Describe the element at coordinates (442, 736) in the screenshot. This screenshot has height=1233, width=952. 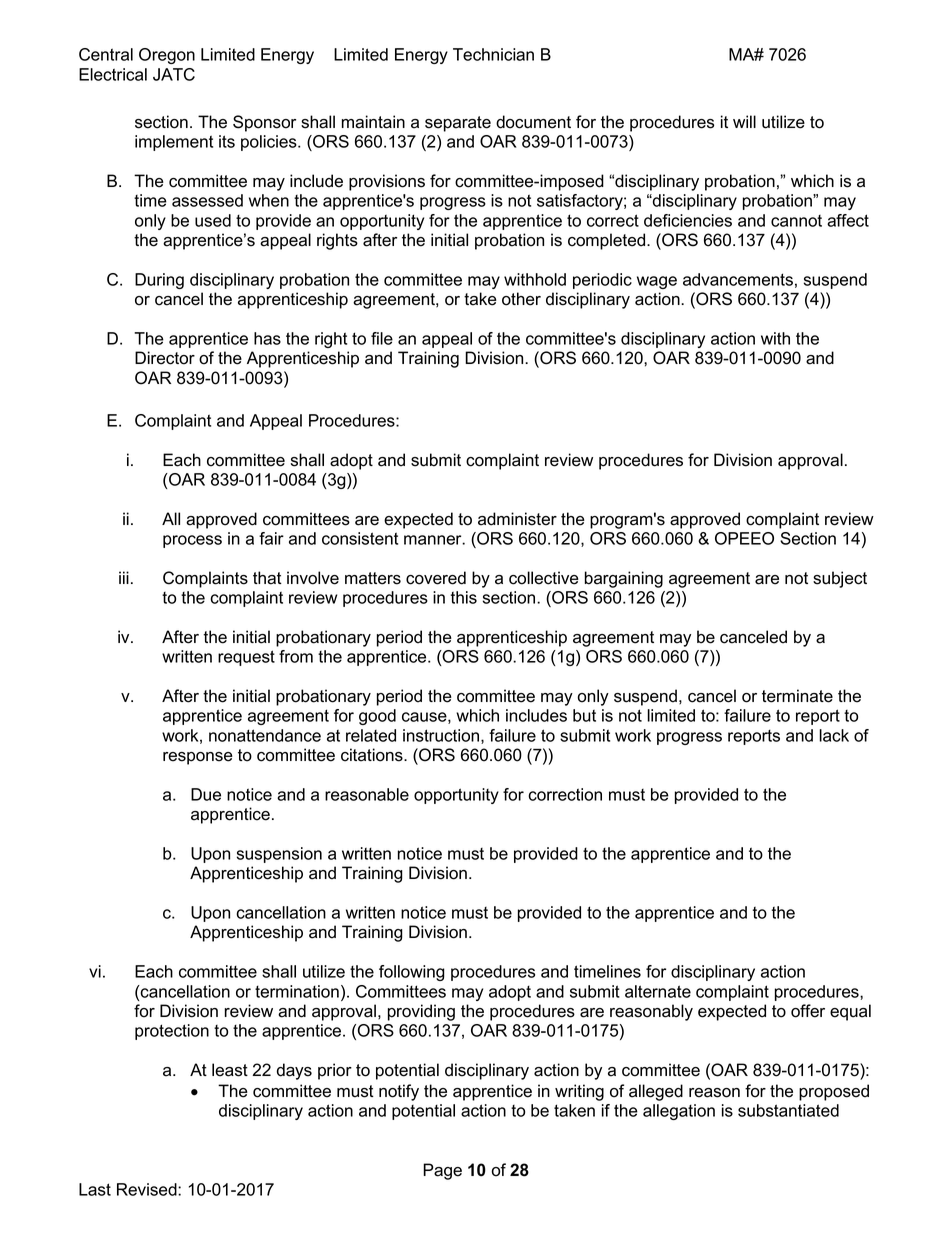
I see `instruction` at that location.
